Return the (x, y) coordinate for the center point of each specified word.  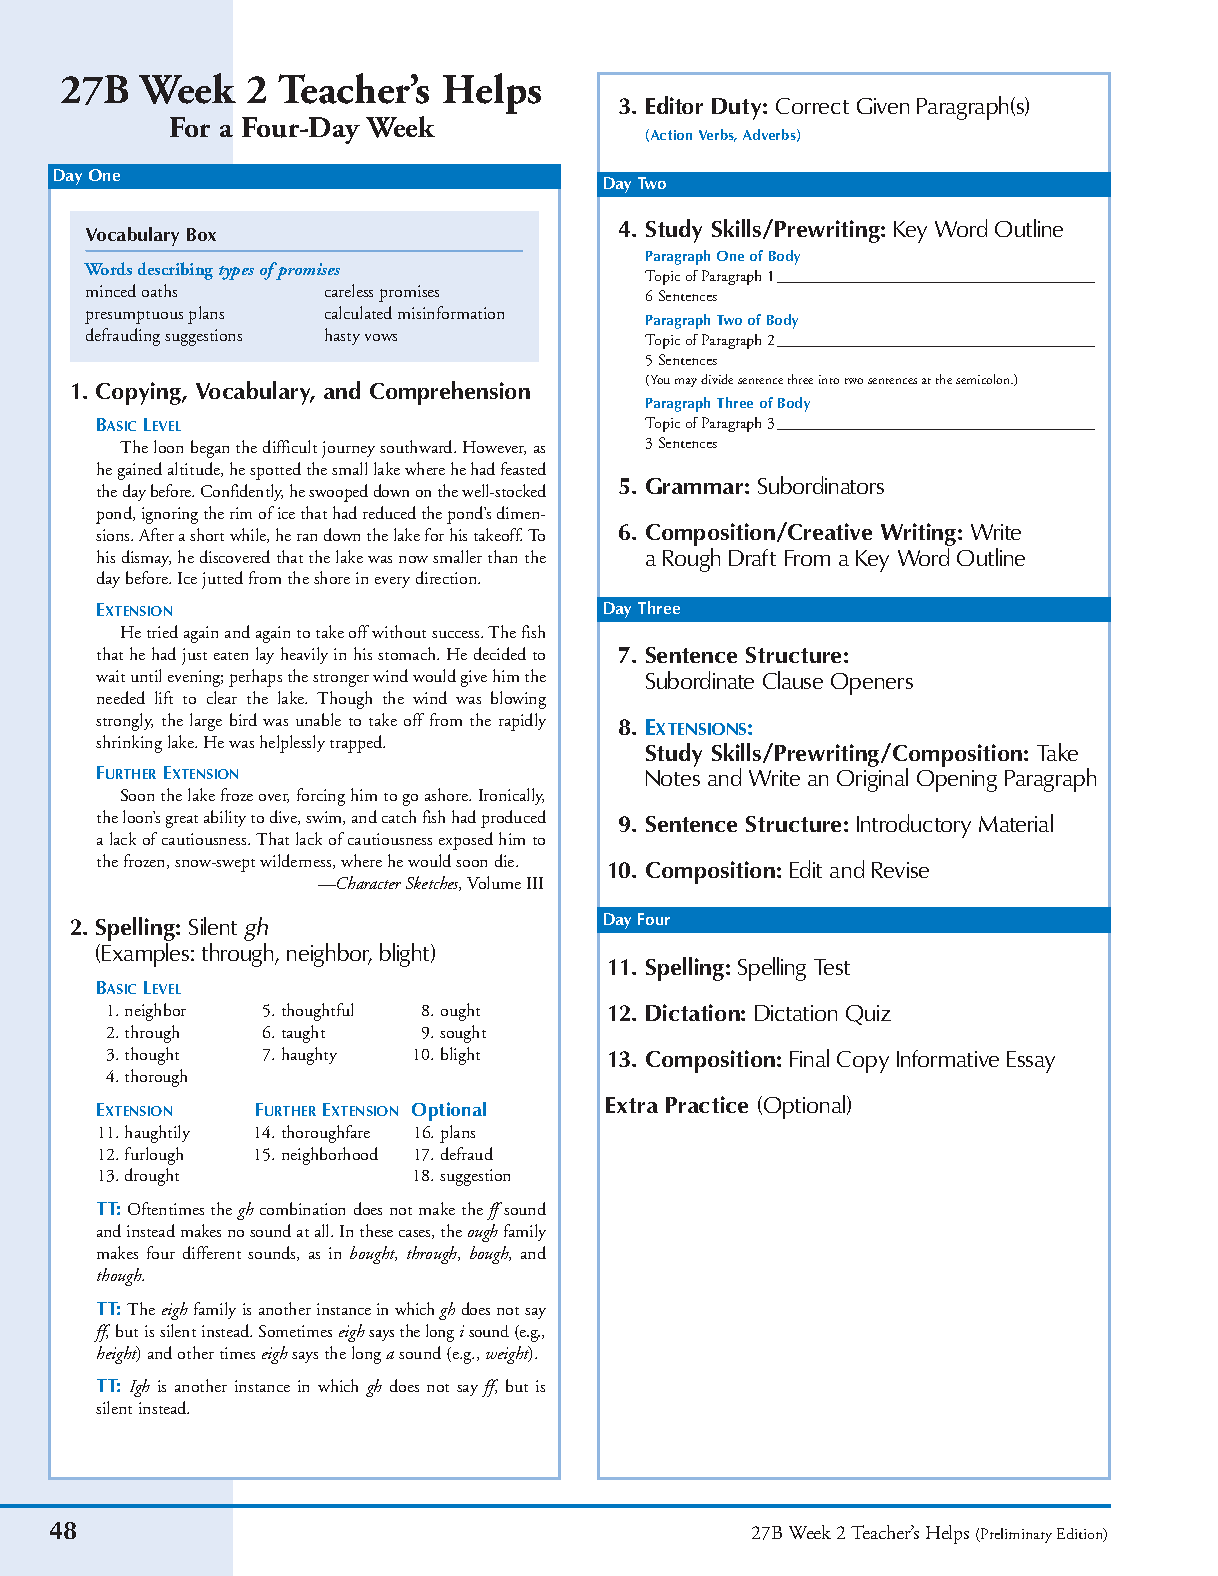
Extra (632, 1105)
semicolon (984, 379)
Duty (738, 109)
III (535, 883)
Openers (872, 684)
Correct (812, 106)
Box (201, 234)
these (376, 1230)
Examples (147, 955)
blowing (518, 700)
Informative (948, 1058)
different (212, 1252)
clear (222, 697)
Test (832, 967)
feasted (523, 468)
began (210, 449)
